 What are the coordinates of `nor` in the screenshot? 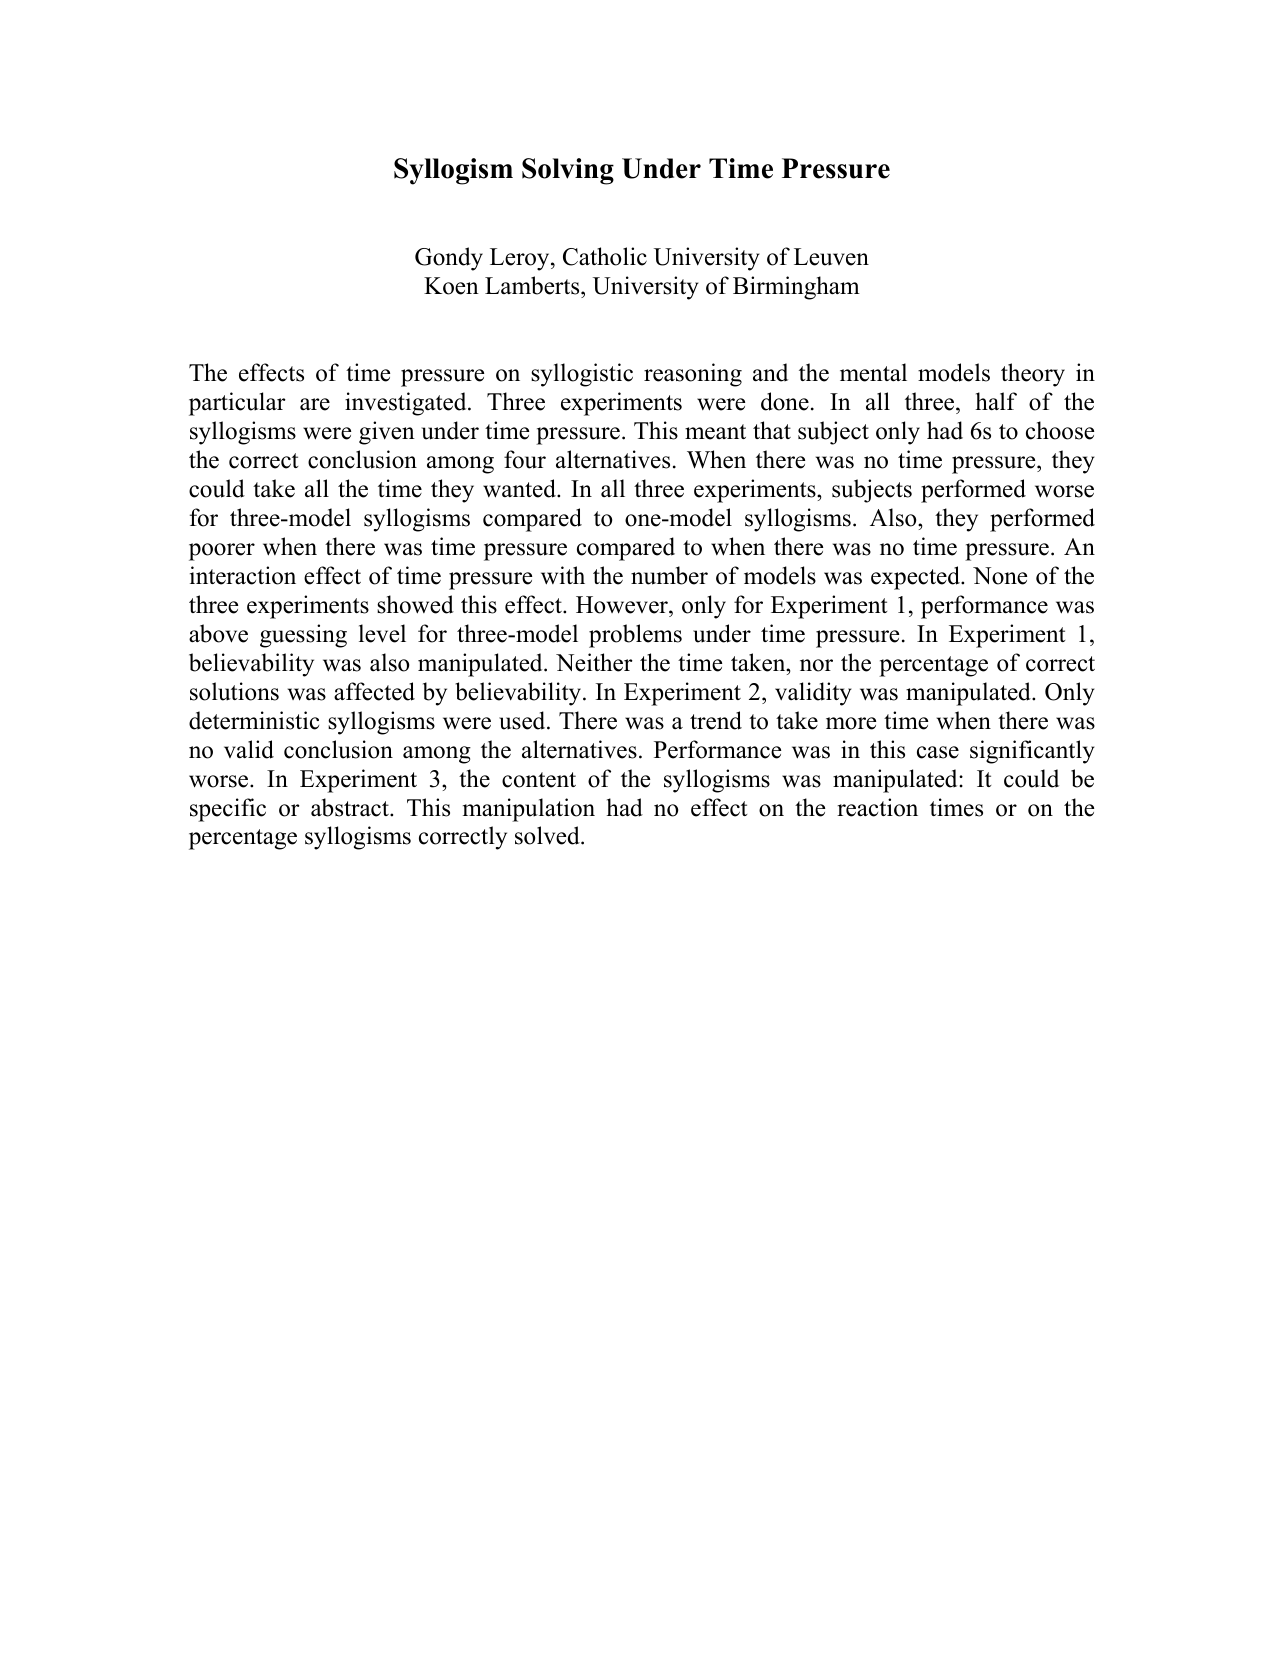 It's located at (816, 665).
